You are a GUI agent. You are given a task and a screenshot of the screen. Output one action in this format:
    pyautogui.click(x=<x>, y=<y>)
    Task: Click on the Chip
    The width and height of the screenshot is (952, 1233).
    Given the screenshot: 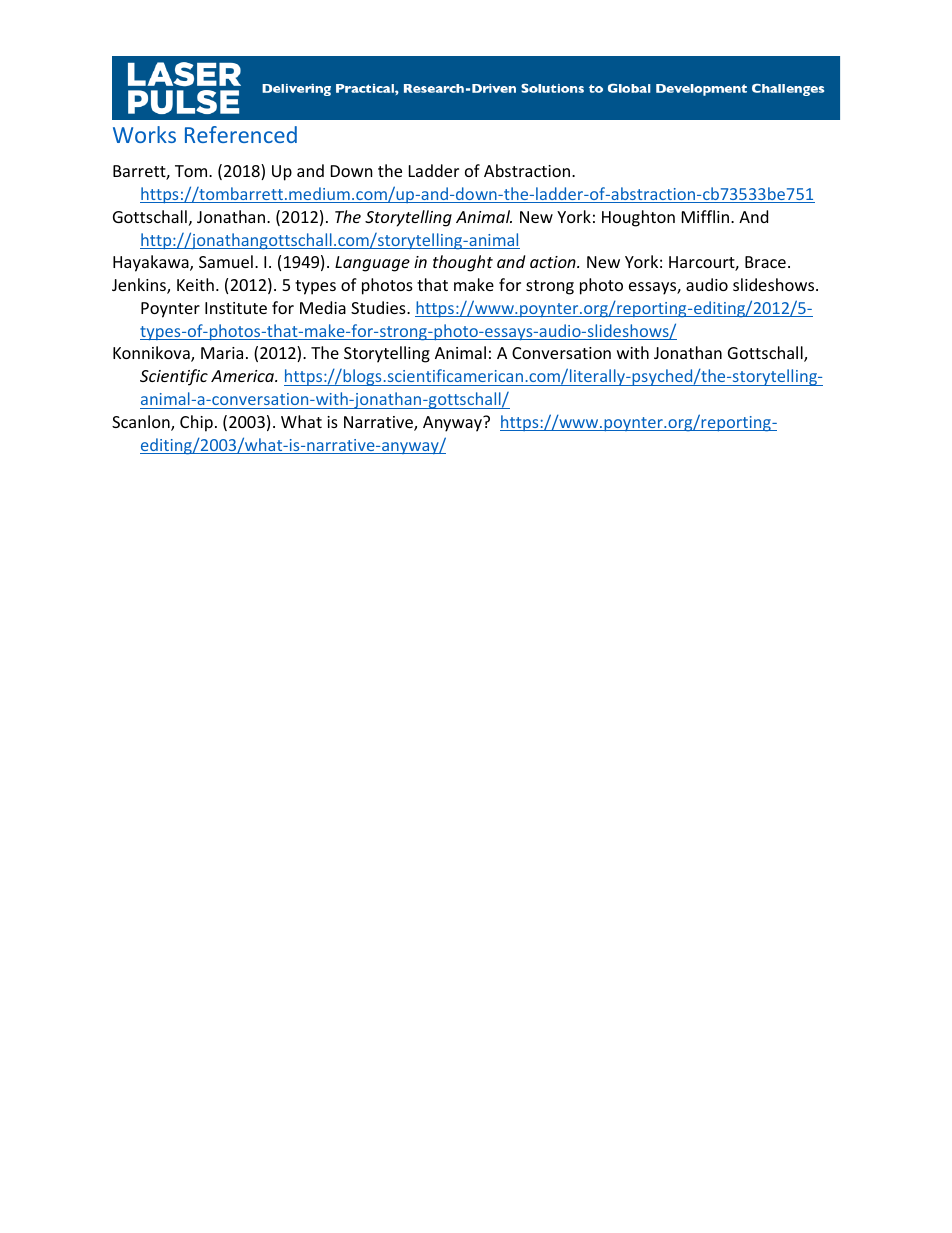 What is the action you would take?
    pyautogui.click(x=196, y=423)
